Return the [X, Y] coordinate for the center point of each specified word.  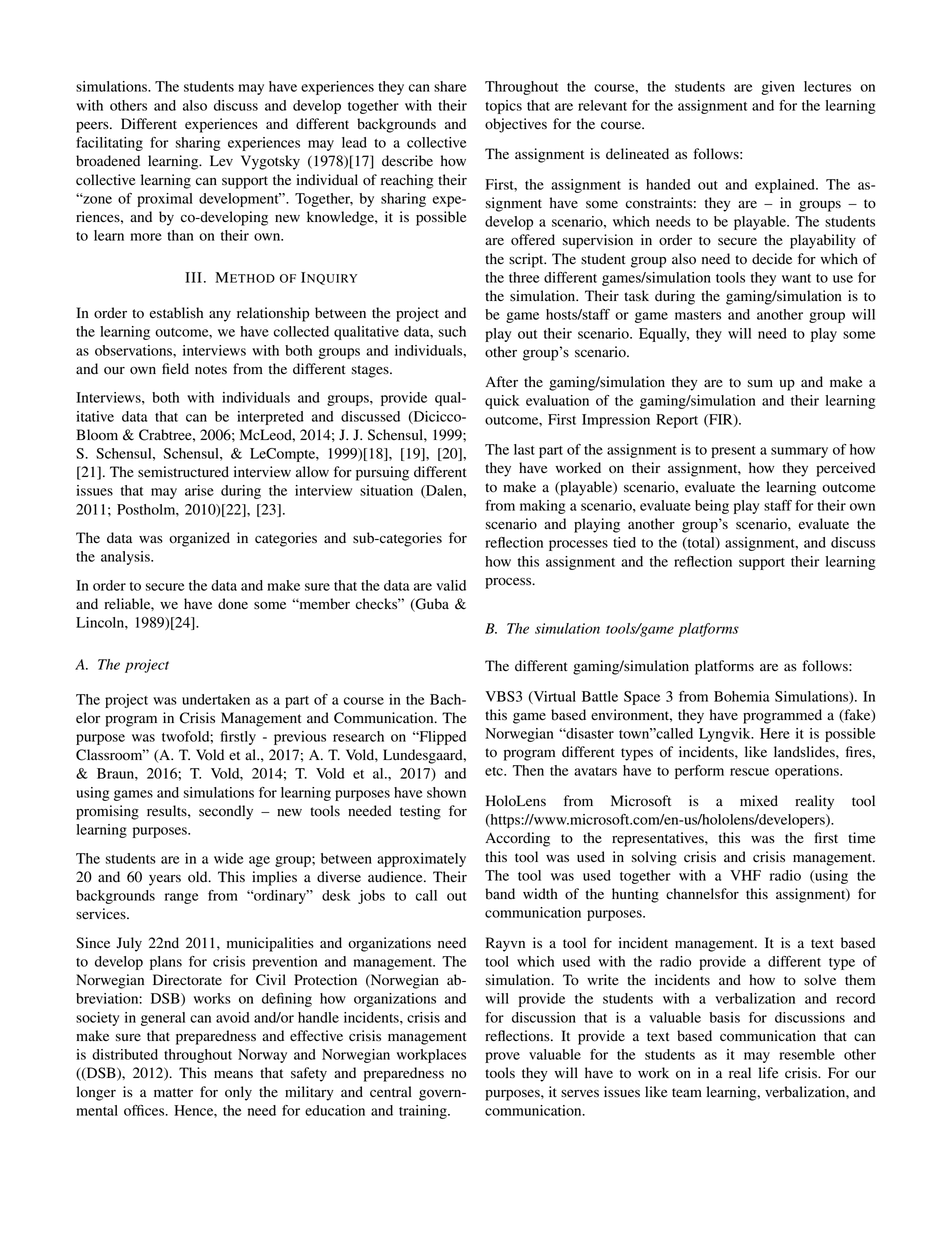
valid [451, 585]
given [778, 88]
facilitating [109, 144]
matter [173, 1092]
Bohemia [741, 696]
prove [502, 1057]
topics [503, 107]
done [233, 604]
